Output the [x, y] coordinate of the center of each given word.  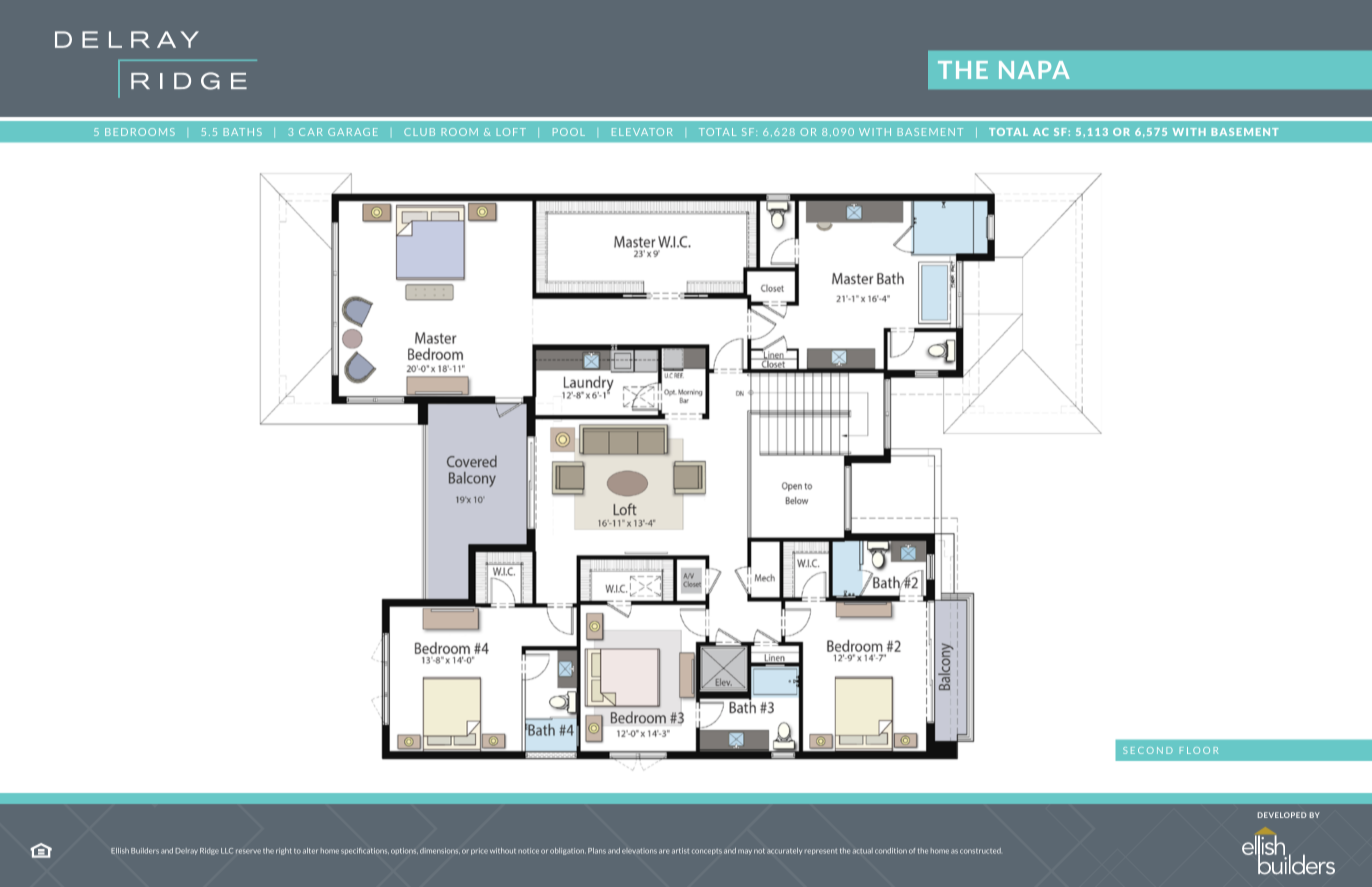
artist [680, 851]
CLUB [419, 132]
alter [310, 851]
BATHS [243, 132]
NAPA [1034, 70]
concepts [707, 852]
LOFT [511, 132]
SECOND [1148, 750]
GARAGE [353, 132]
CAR [311, 132]
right [284, 851]
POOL [569, 132]
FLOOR [1199, 750]
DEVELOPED [1282, 815]
